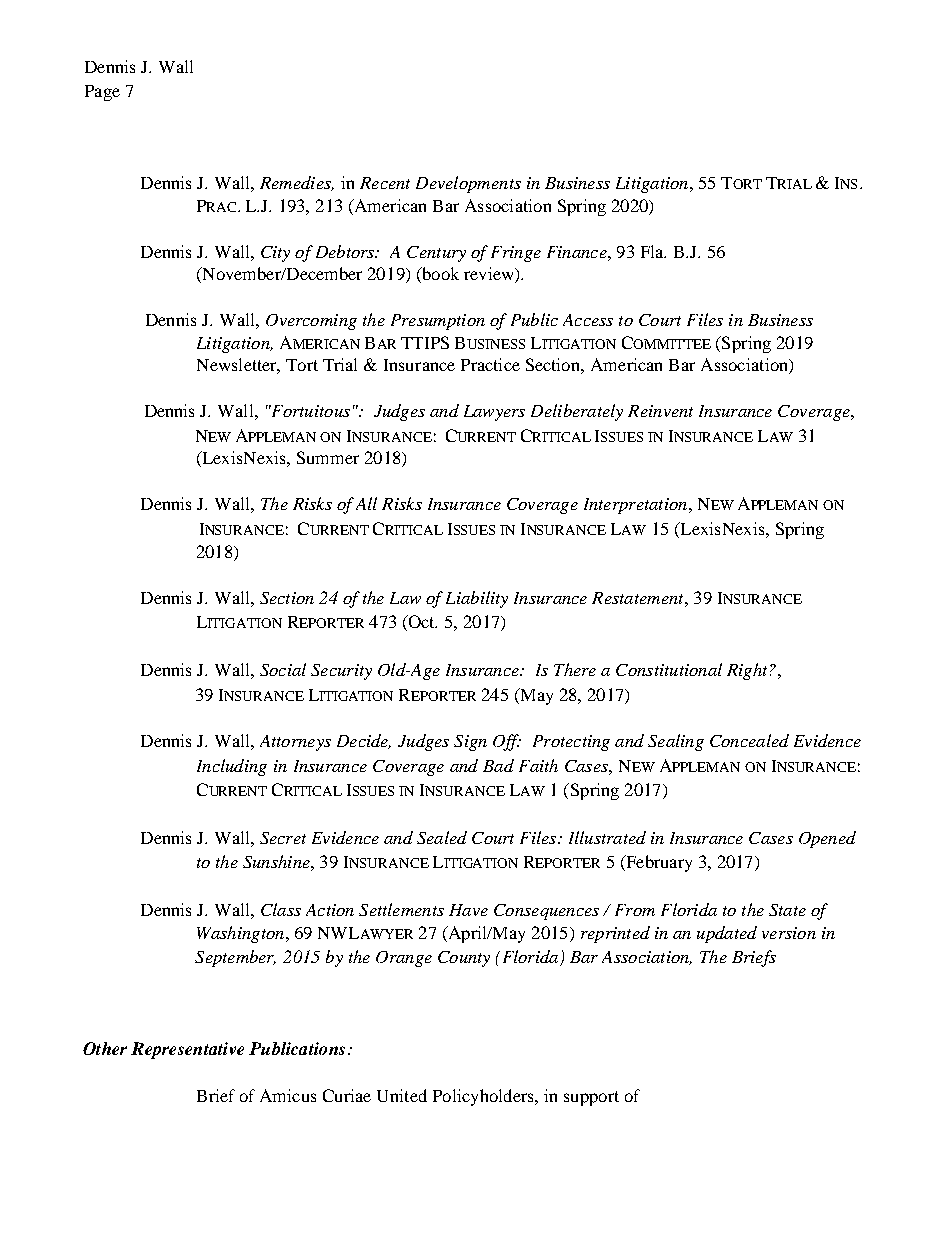  I want to click on Right, so click(747, 671).
